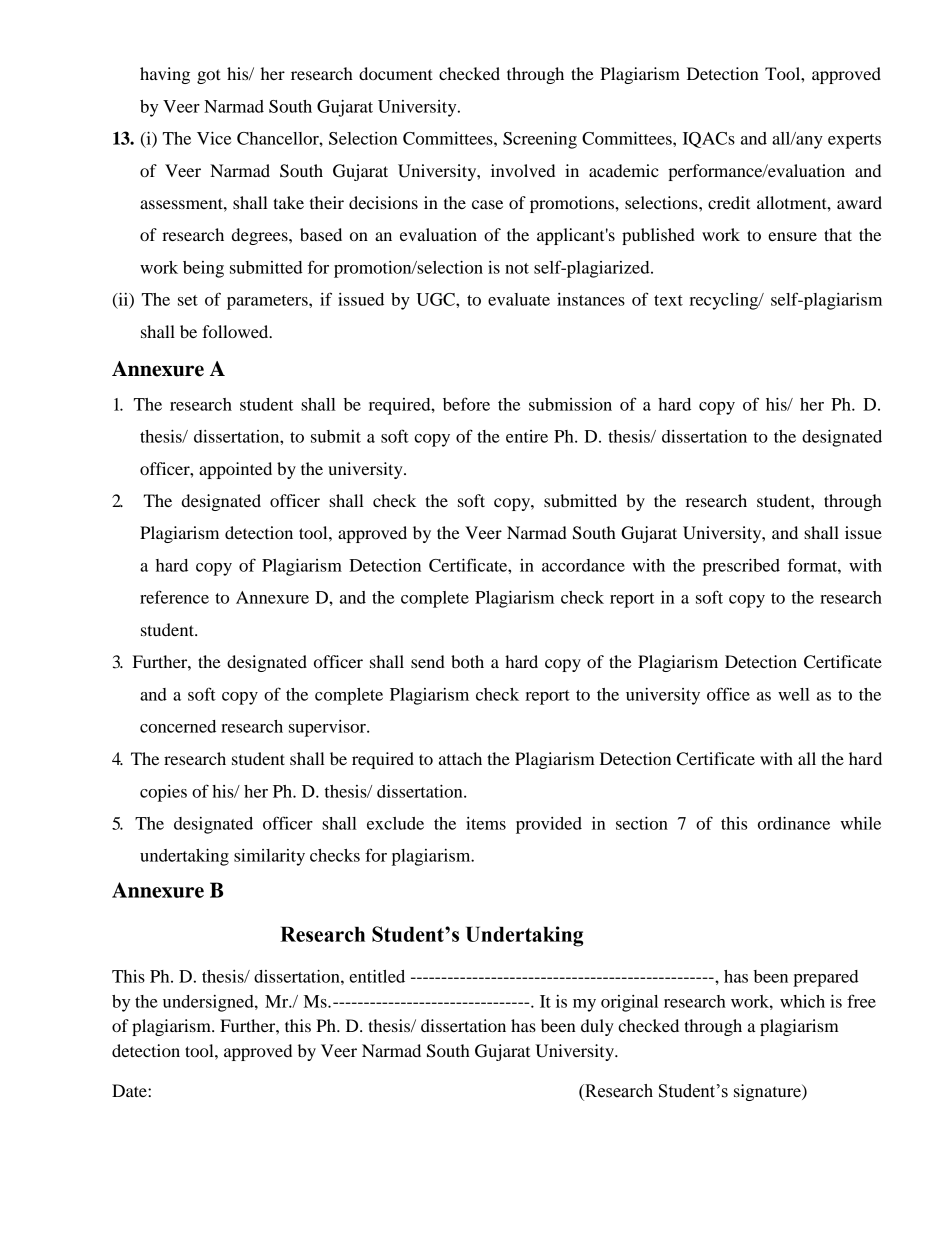  I want to click on experts, so click(854, 141).
